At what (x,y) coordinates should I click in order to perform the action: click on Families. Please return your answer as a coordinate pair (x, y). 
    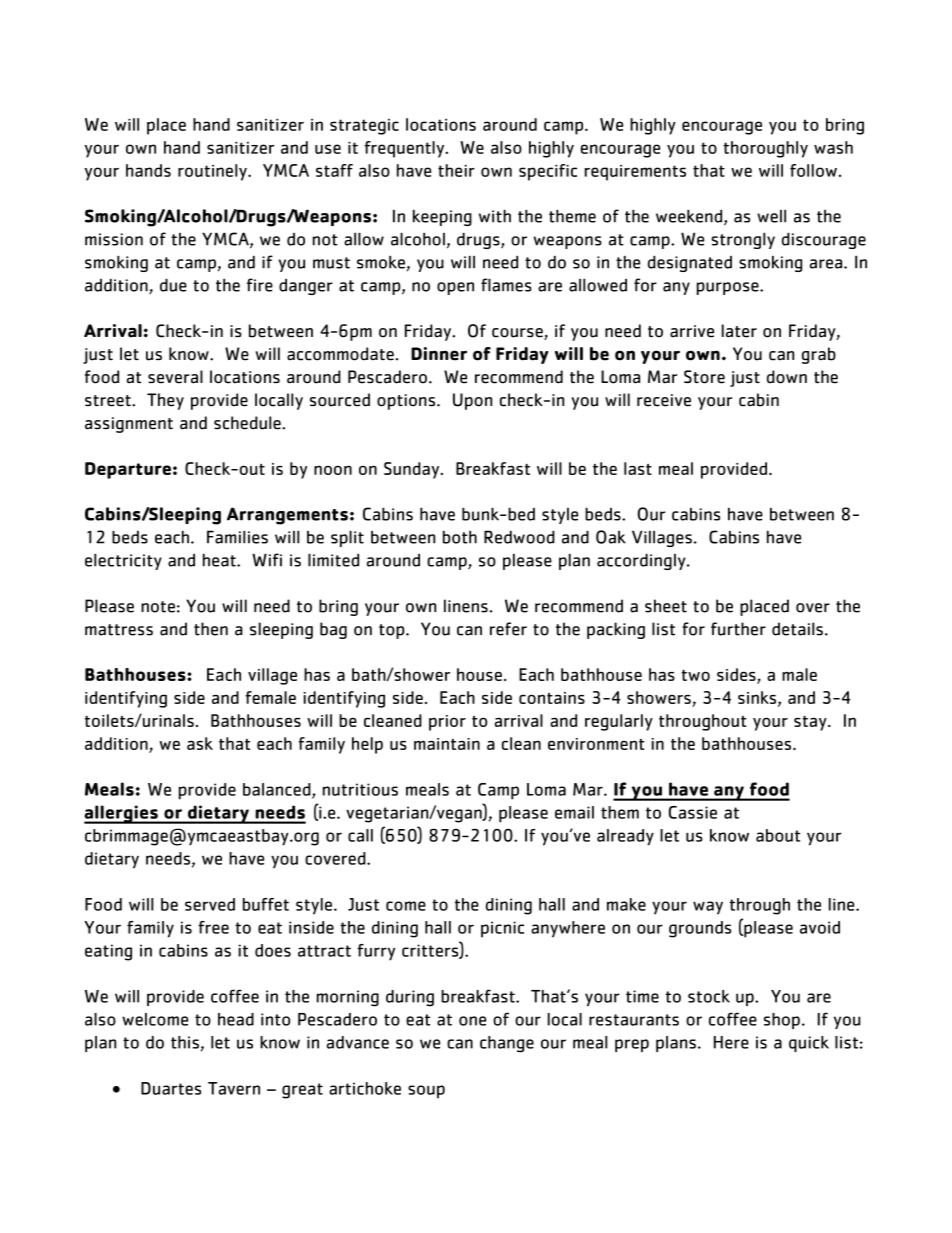
    Looking at the image, I should click on (237, 537).
